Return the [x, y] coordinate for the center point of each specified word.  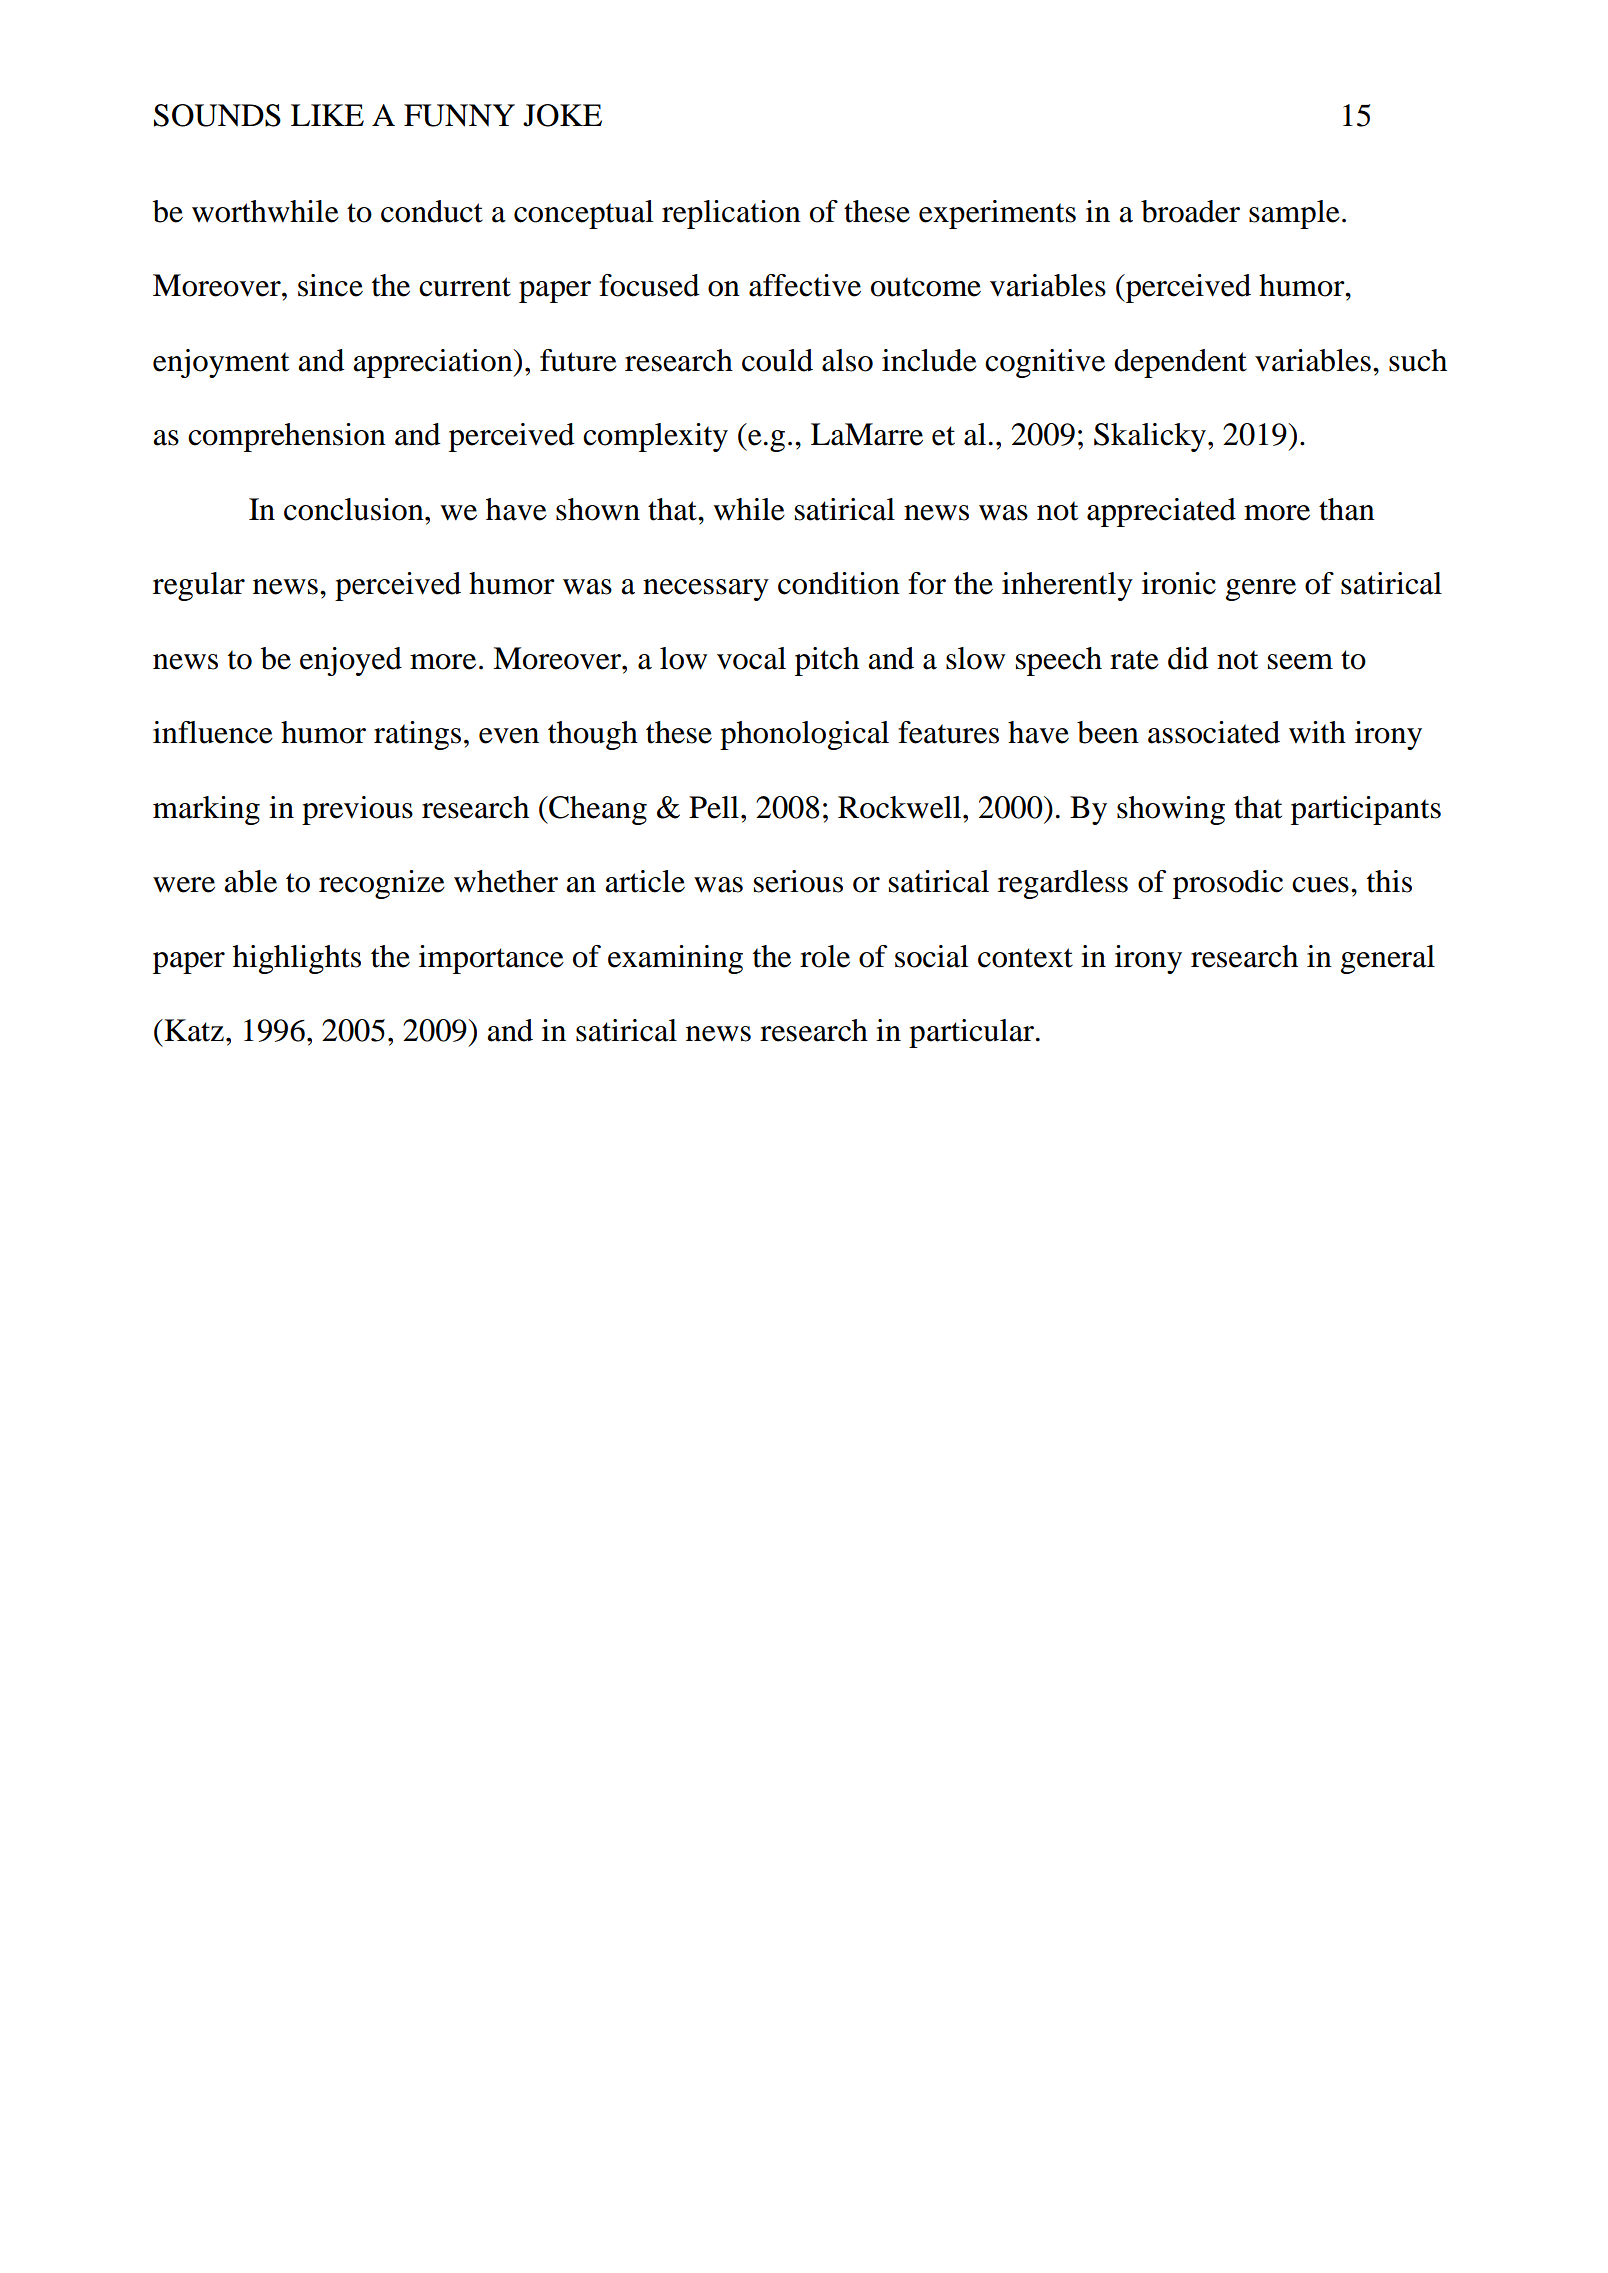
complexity [655, 437]
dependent [1180, 363]
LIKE [327, 115]
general [1388, 959]
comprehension [287, 437]
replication [731, 214]
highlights [297, 959]
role [825, 956]
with [1317, 732]
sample [1294, 214]
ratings [417, 735]
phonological [804, 735]
